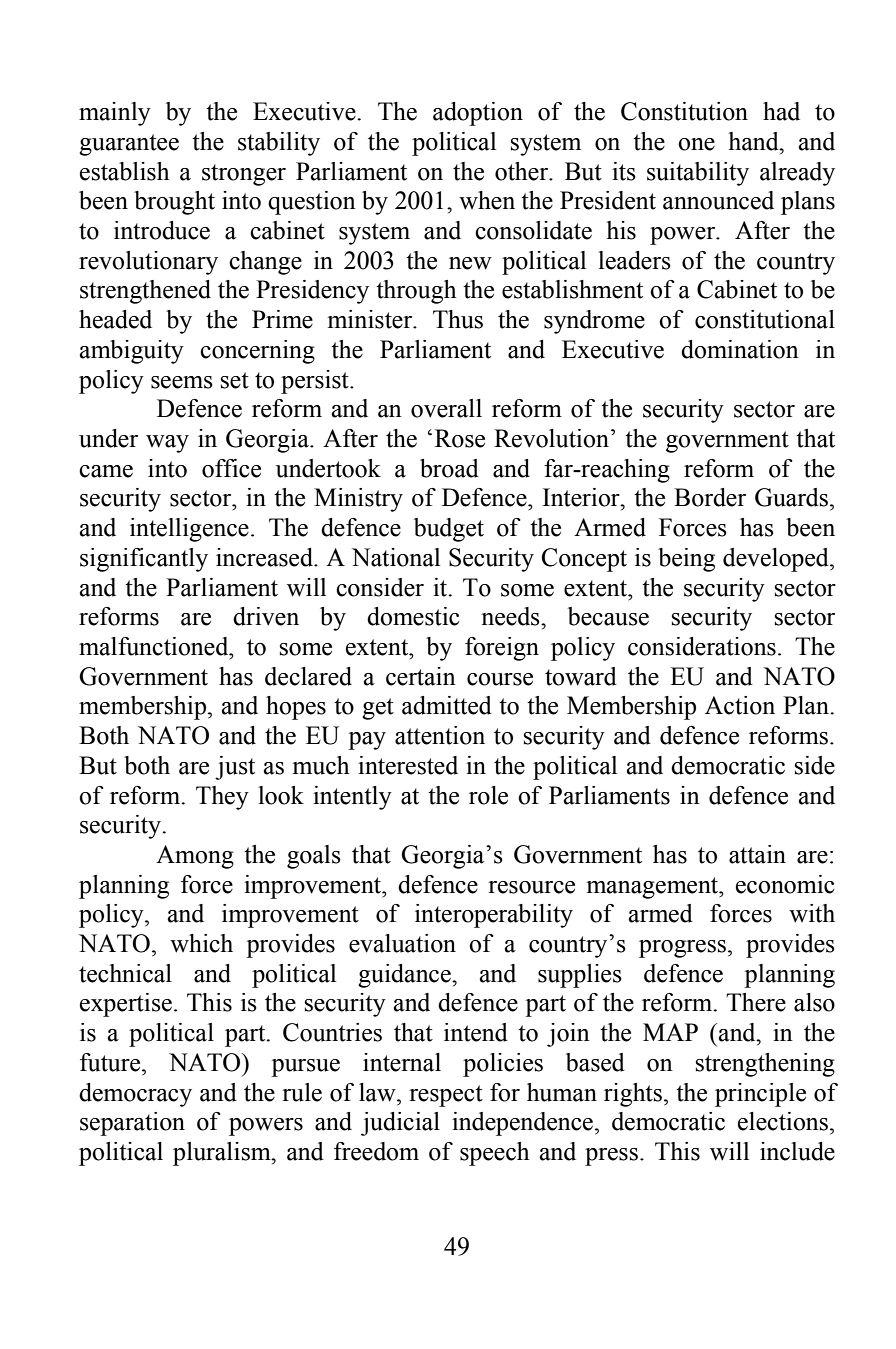 This screenshot has width=896, height=1349. Describe the element at coordinates (478, 114) in the screenshot. I see `adoption` at that location.
